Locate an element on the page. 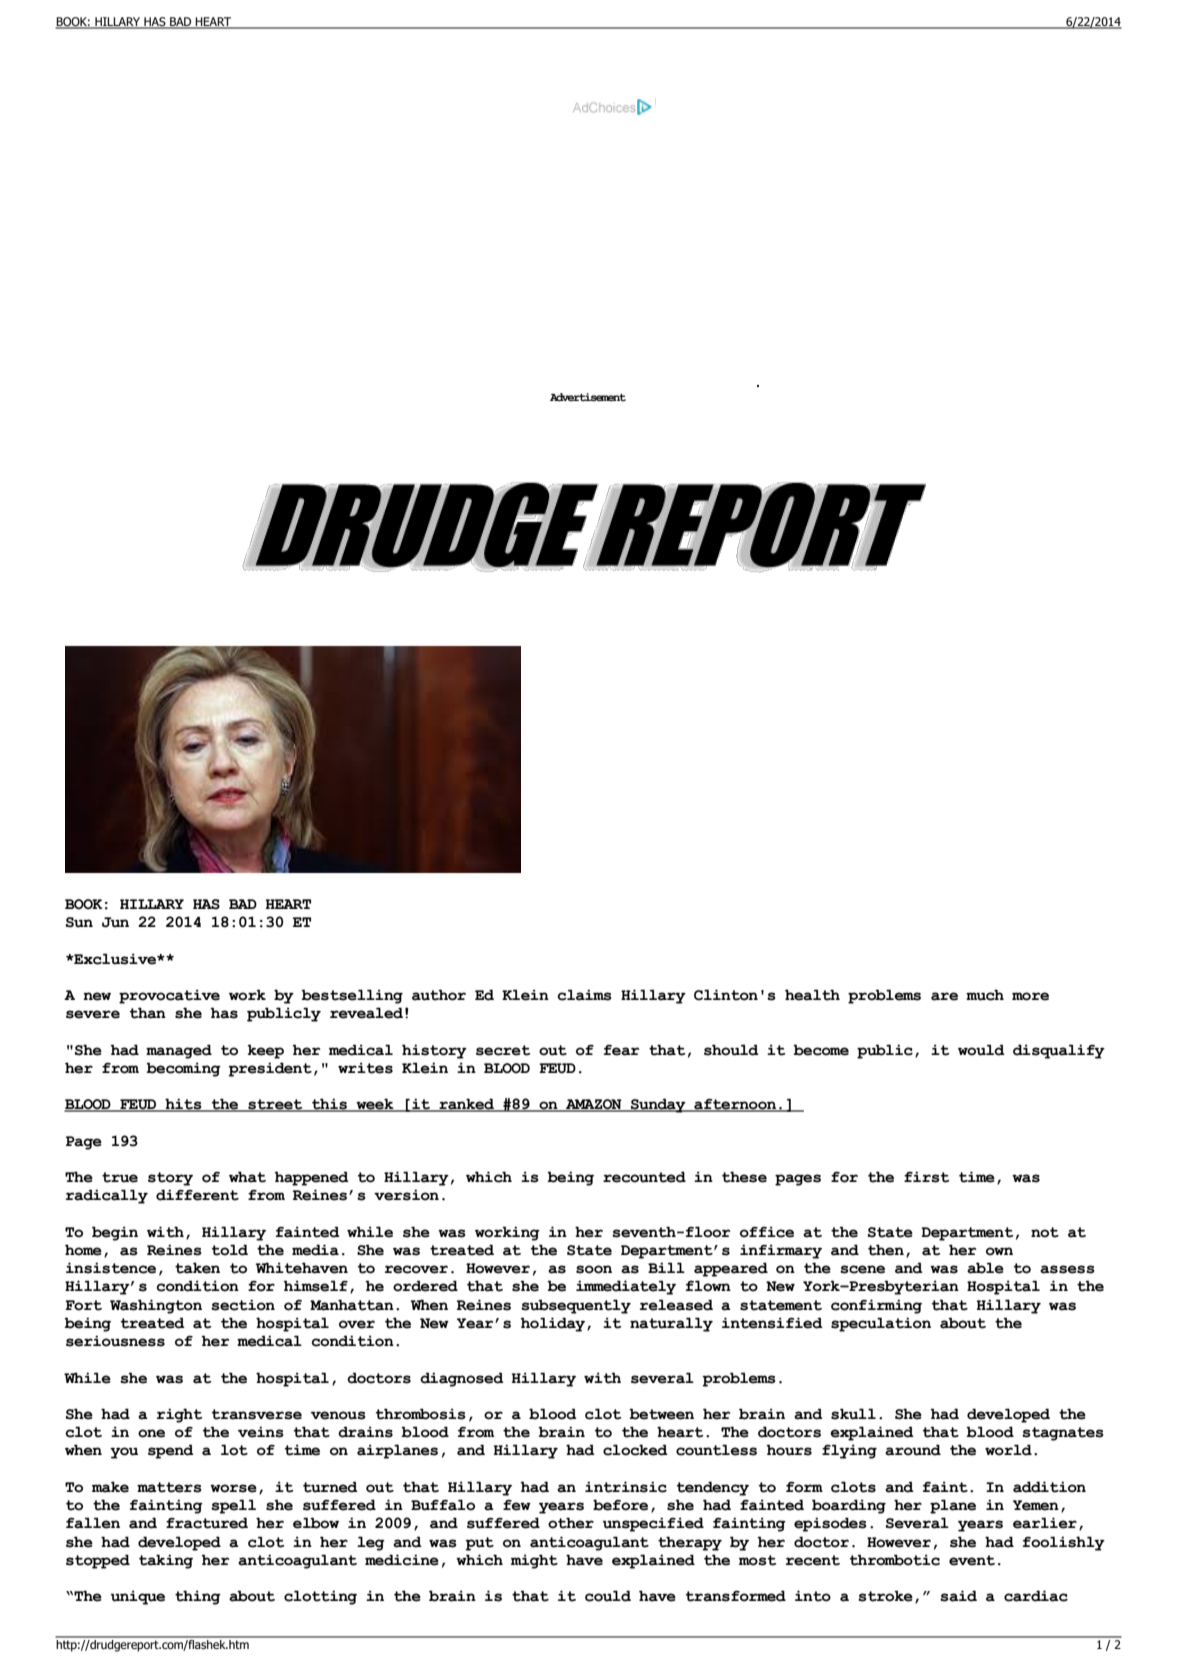 This image has height=1665, width=1177. Advertisement is located at coordinates (588, 397).
